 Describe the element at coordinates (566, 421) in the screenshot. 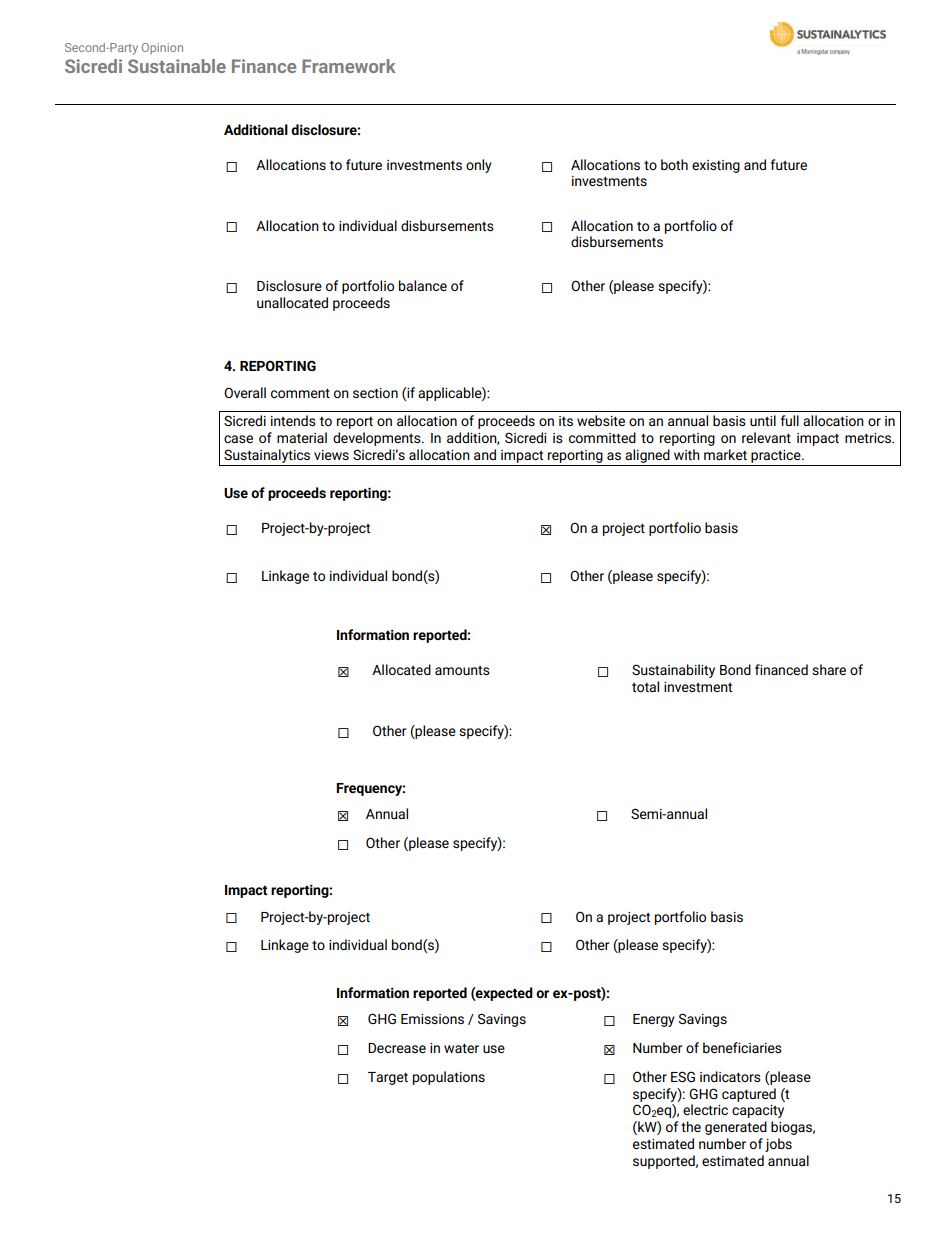

I see `its` at that location.
